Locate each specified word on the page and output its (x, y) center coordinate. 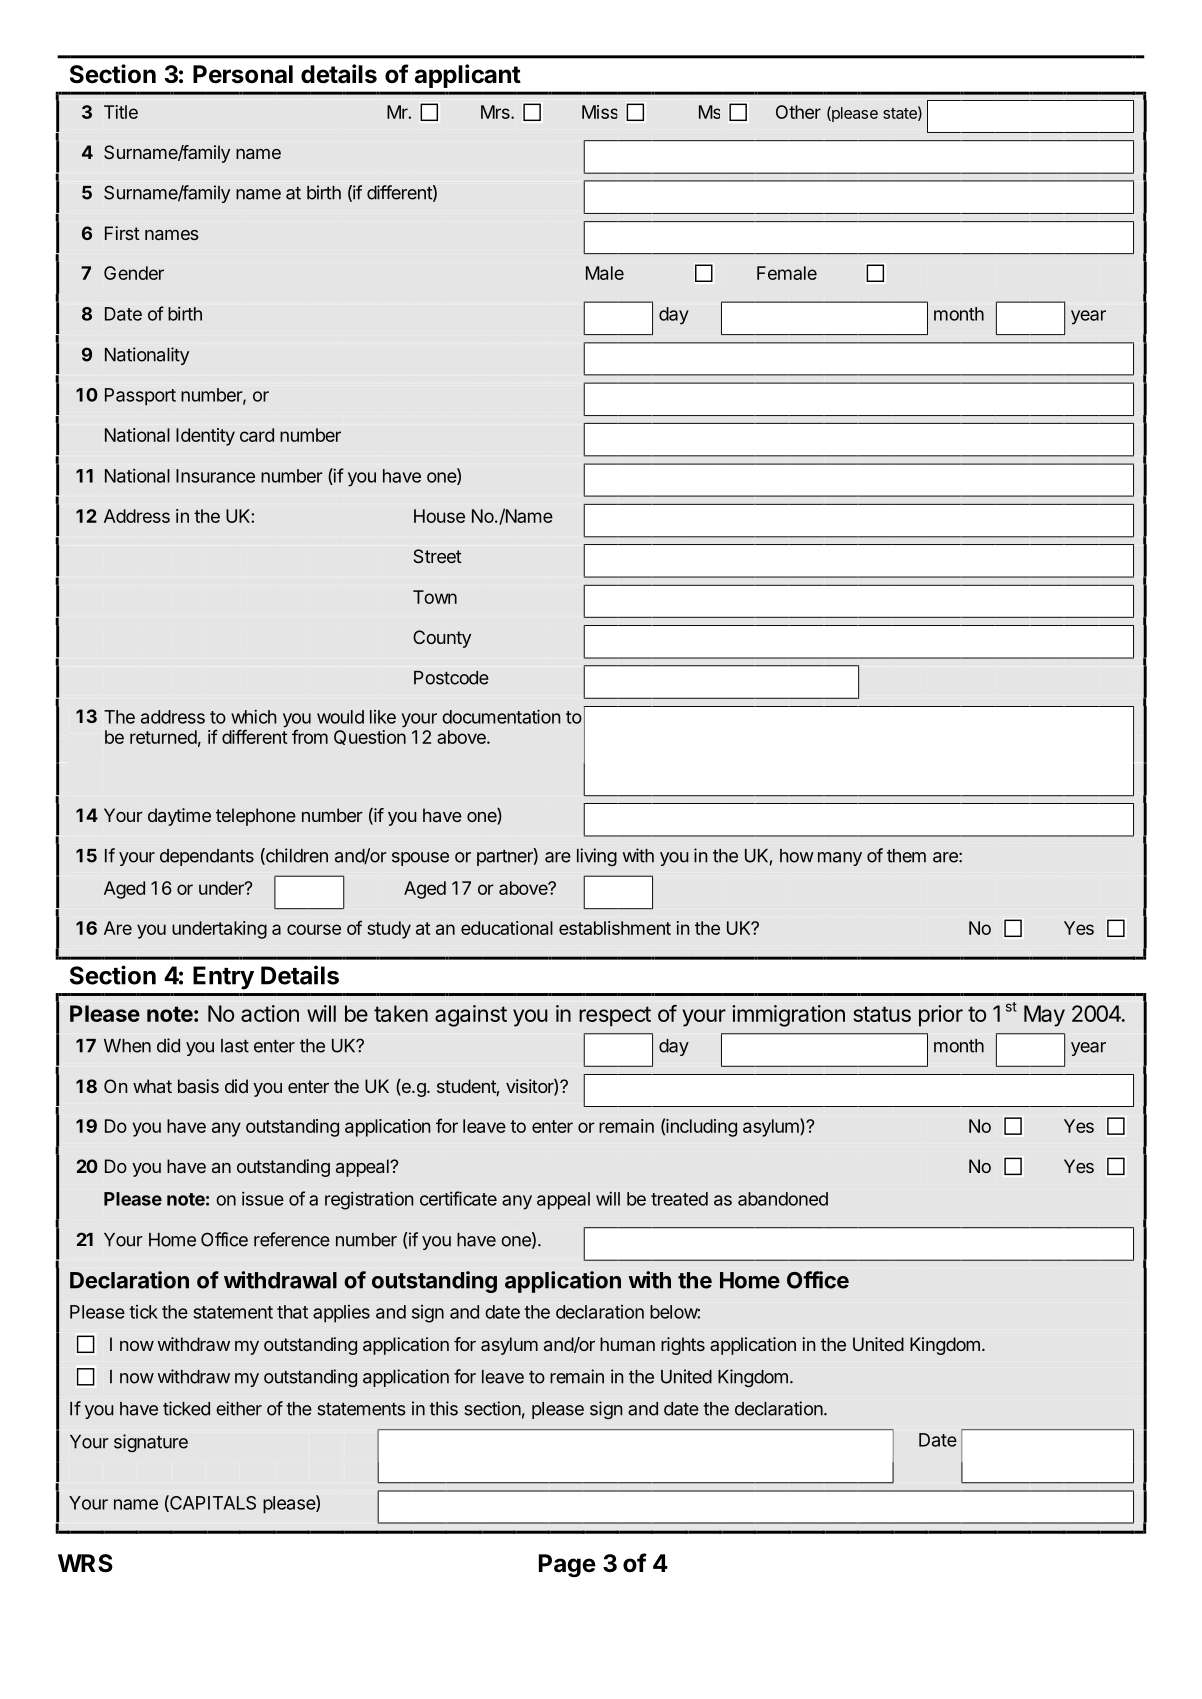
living (597, 857)
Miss (599, 112)
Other (798, 112)
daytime (179, 817)
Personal (243, 74)
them (906, 856)
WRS (85, 1563)
